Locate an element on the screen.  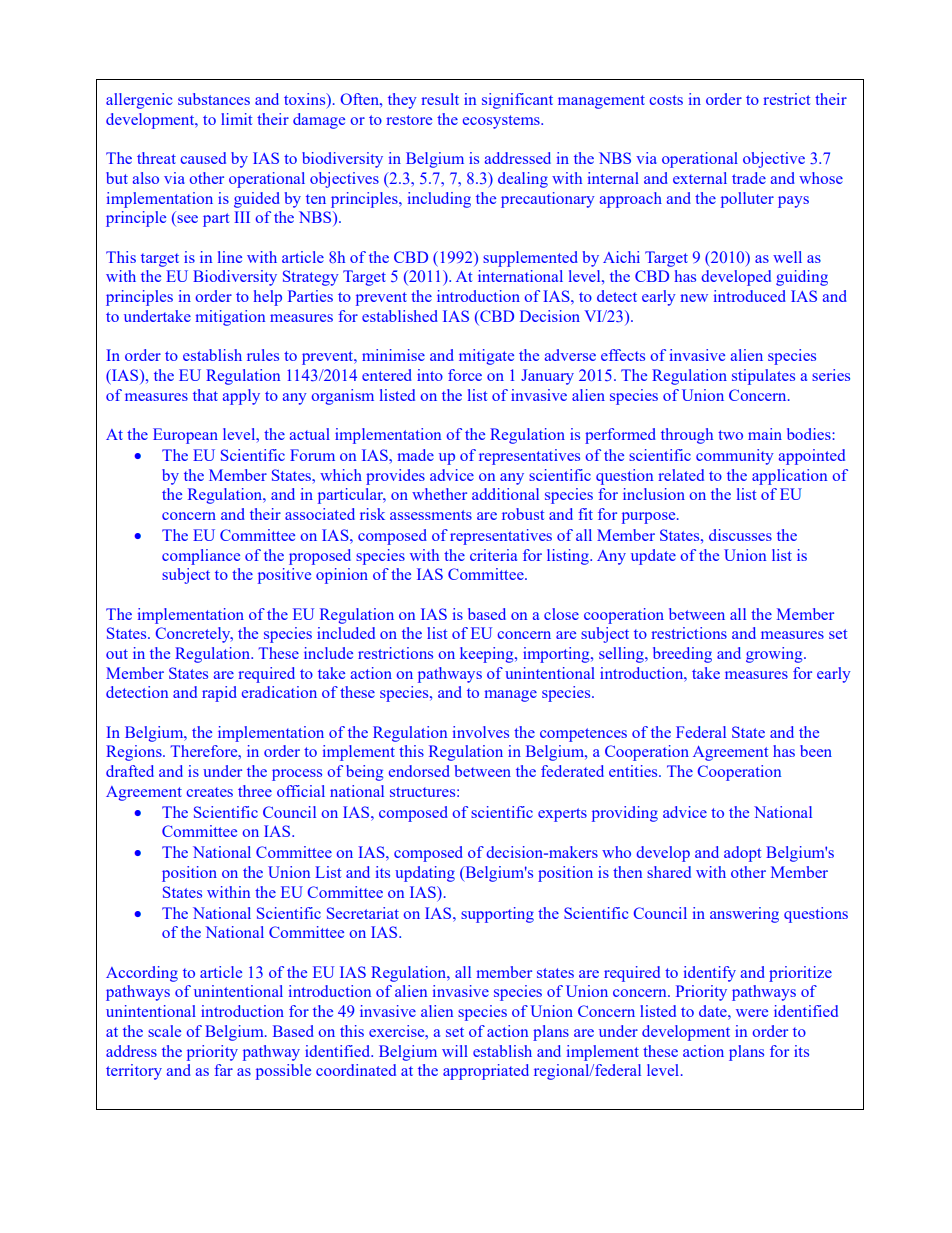
will is located at coordinates (455, 1051).
